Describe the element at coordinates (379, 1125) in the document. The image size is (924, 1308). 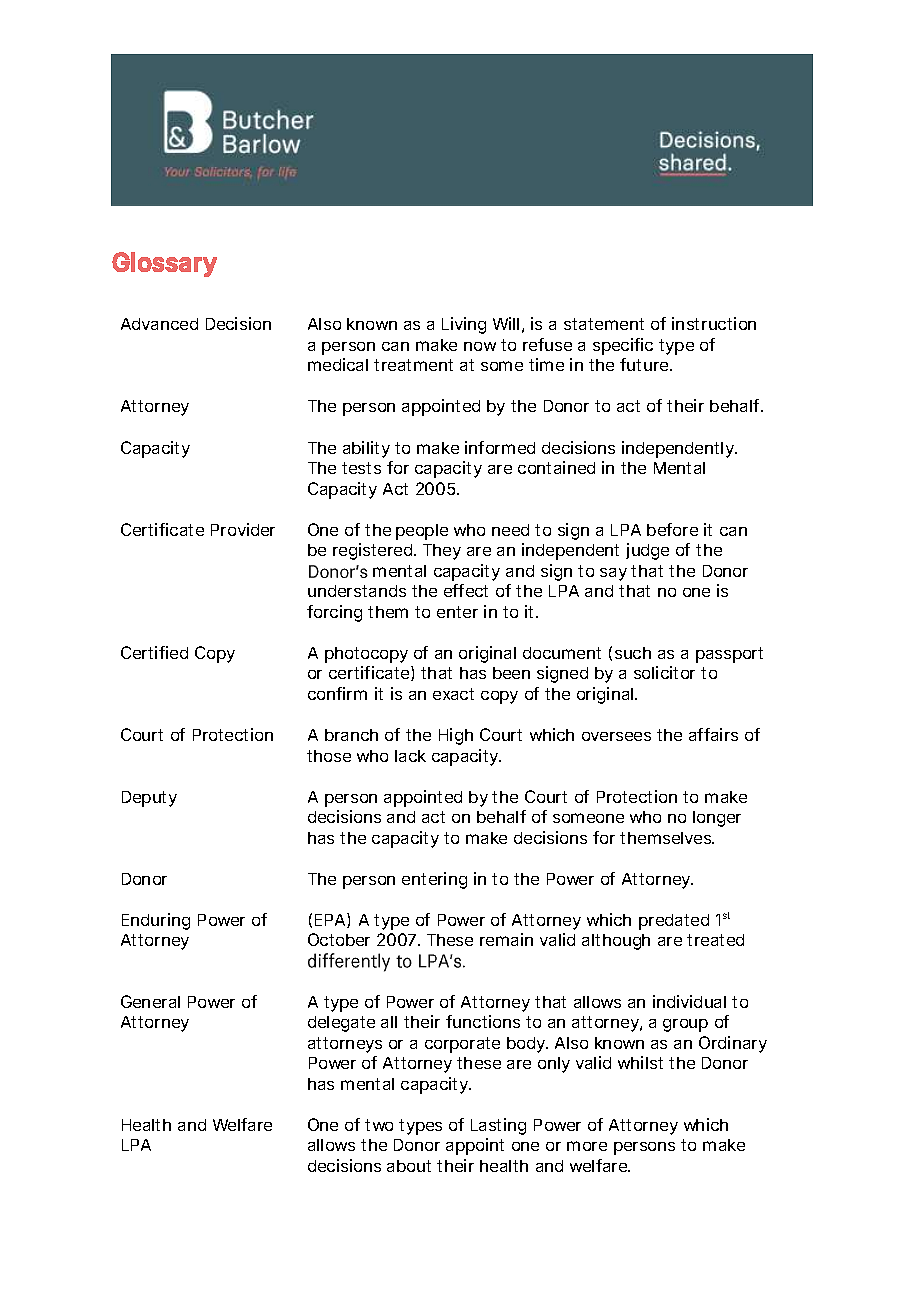
I see `two` at that location.
